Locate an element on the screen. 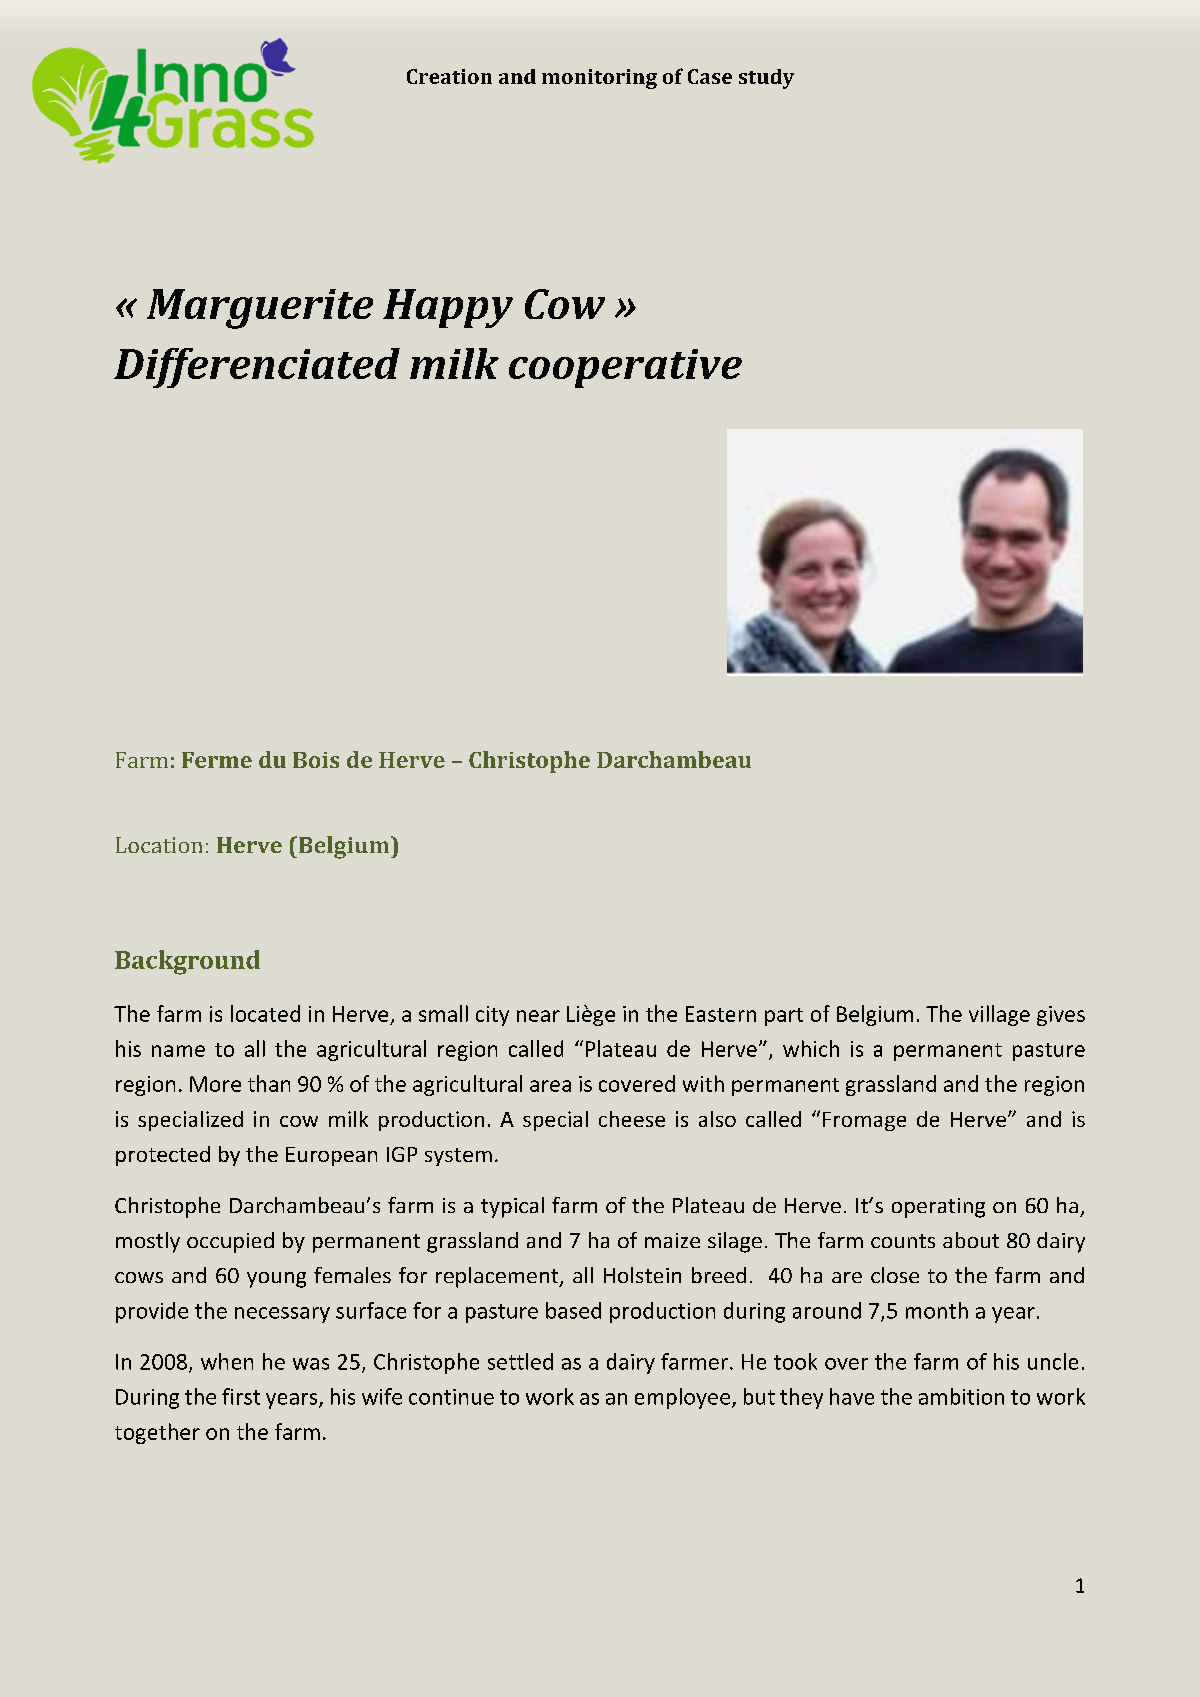 The height and width of the screenshot is (1697, 1200). Happy is located at coordinates (448, 308).
